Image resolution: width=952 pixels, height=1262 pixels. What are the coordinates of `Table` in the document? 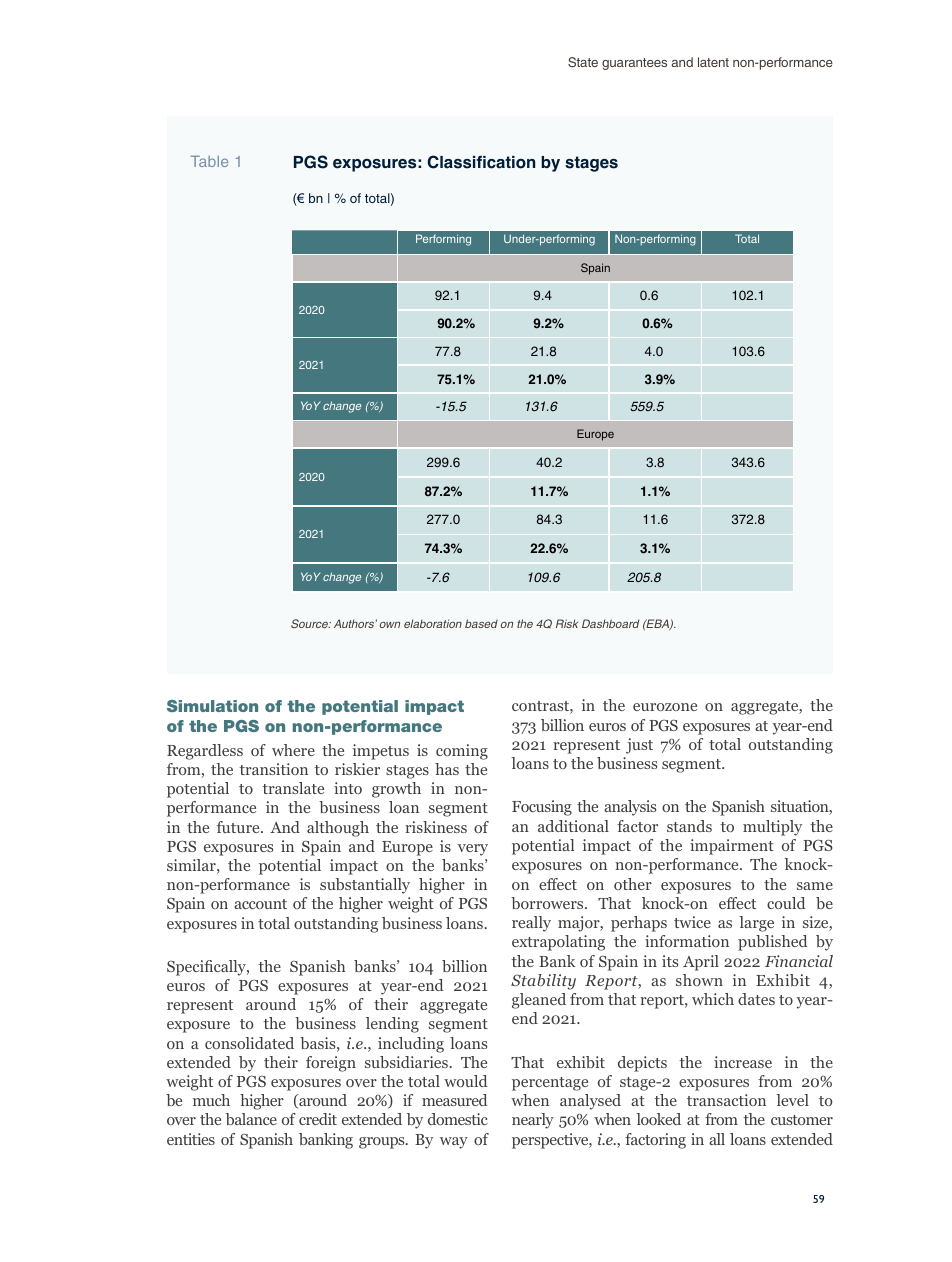 It's located at (209, 161).
